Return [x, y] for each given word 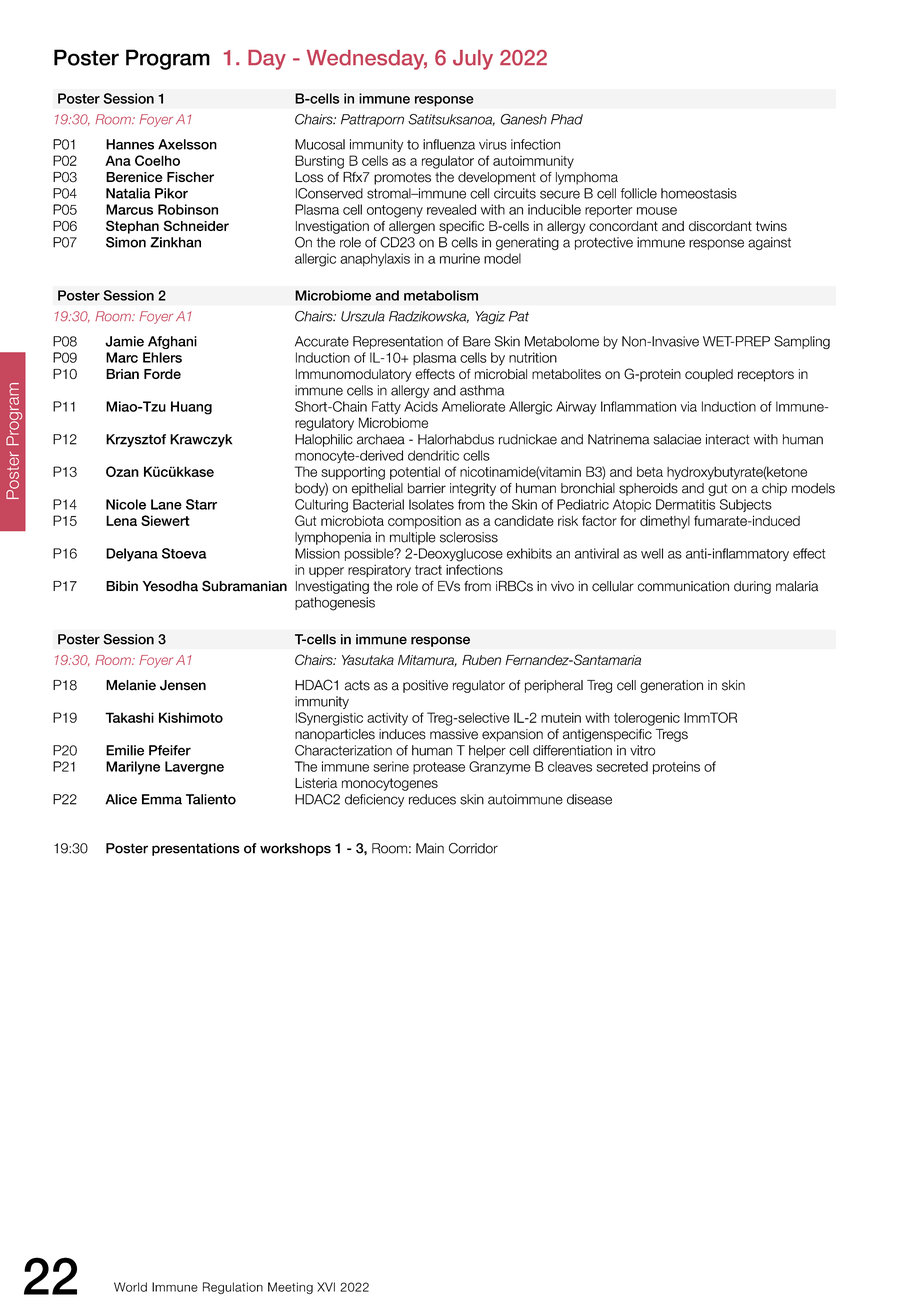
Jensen [183, 685]
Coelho [157, 160]
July [473, 60]
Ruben [481, 660]
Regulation [233, 1288]
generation [671, 686]
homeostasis [699, 193]
